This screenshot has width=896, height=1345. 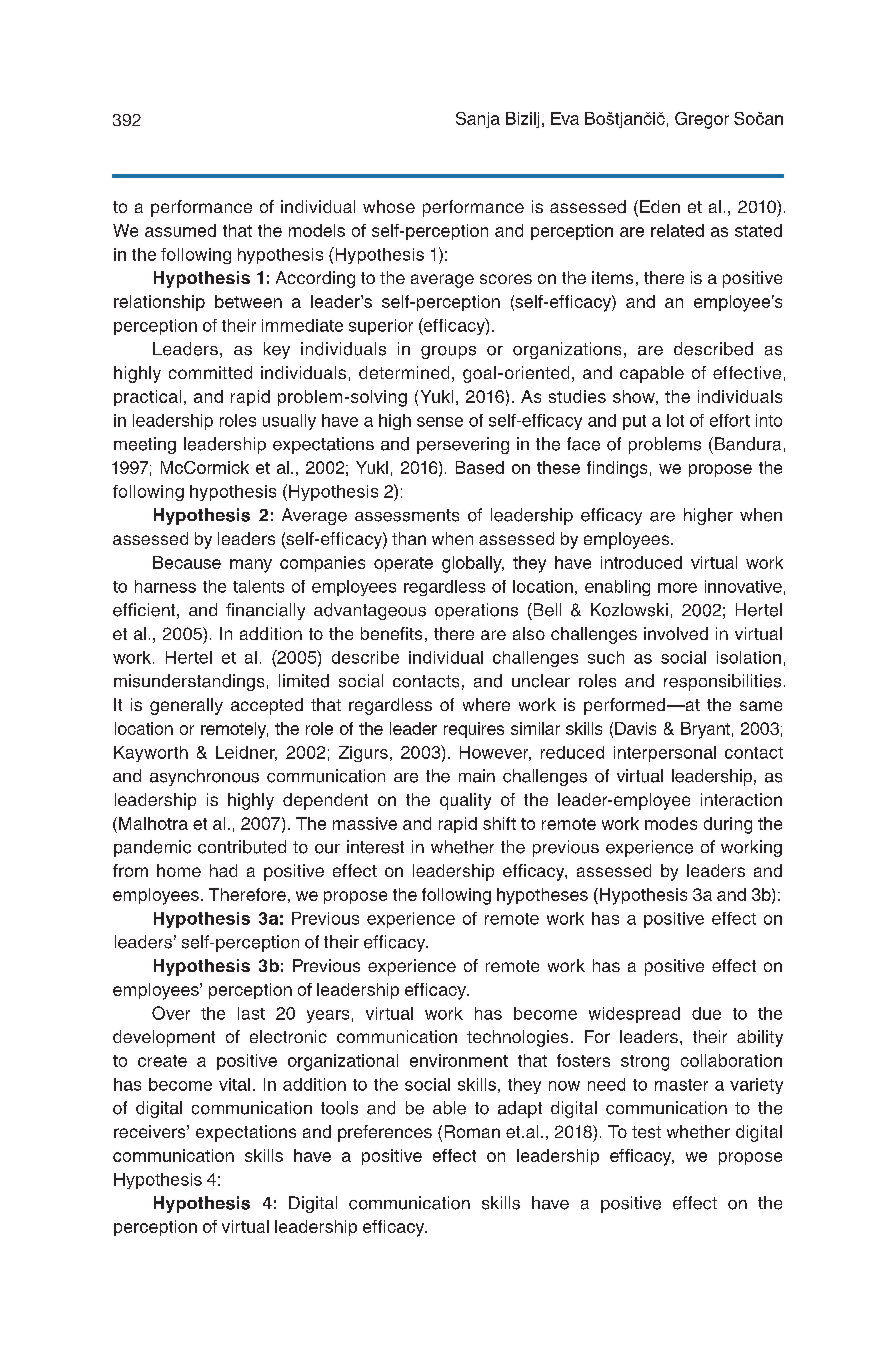 I want to click on whose, so click(x=389, y=206).
